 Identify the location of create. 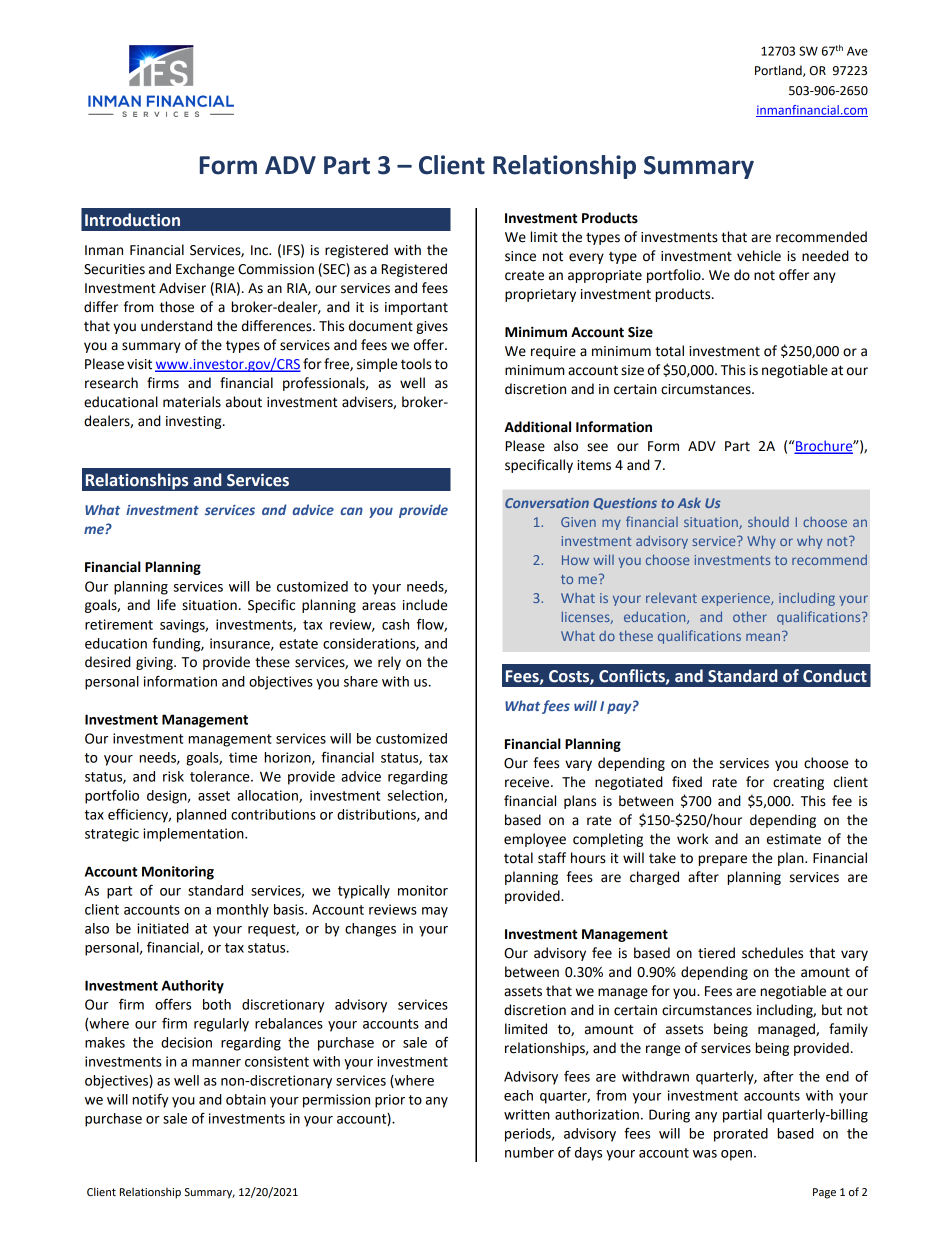
(524, 275).
